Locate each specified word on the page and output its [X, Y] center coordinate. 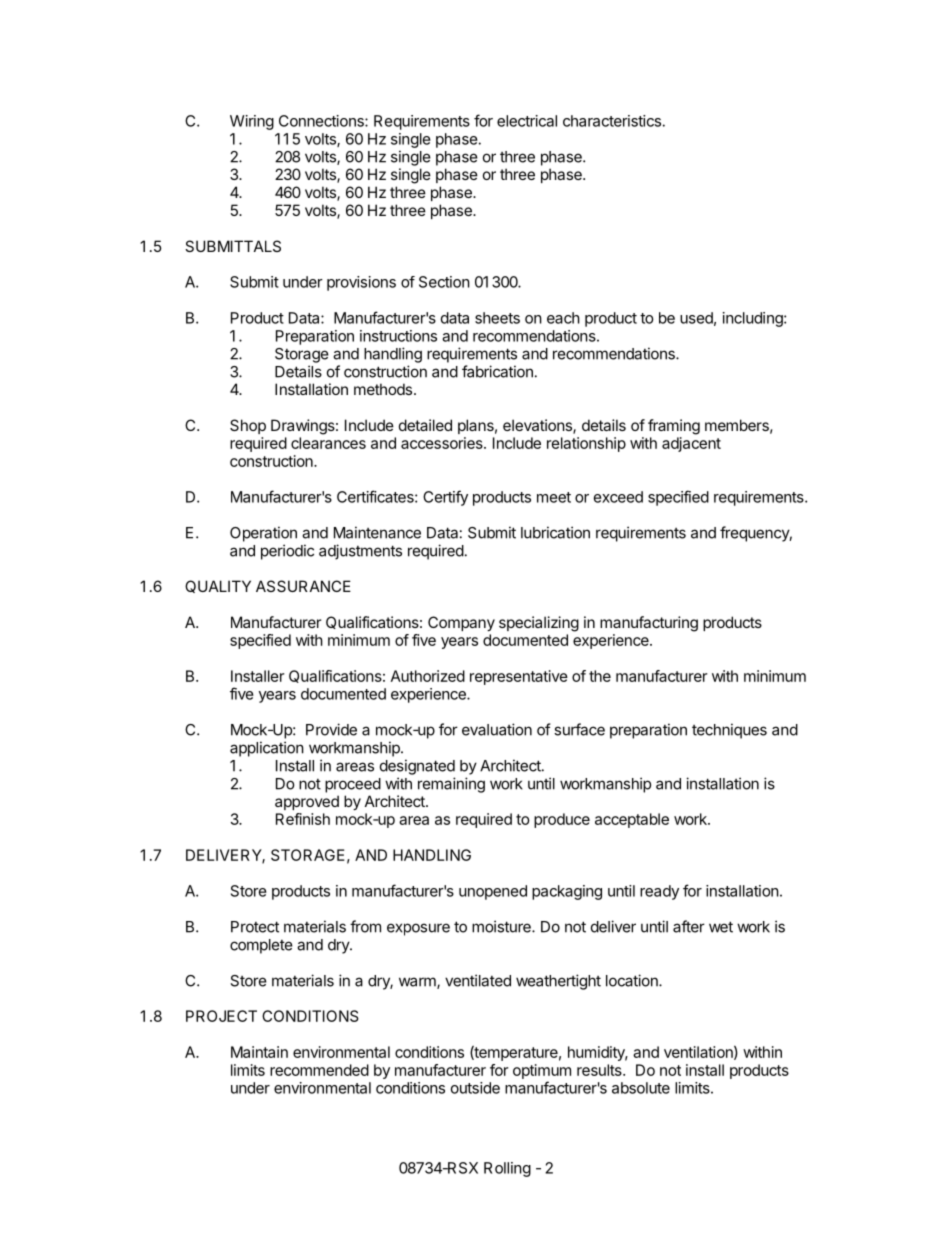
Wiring [252, 122]
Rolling [507, 1169]
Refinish [303, 819]
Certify [445, 498]
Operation [263, 534]
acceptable [632, 820]
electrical [527, 121]
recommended [319, 1070]
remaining [451, 785]
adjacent [691, 444]
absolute [641, 1088]
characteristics [612, 121]
